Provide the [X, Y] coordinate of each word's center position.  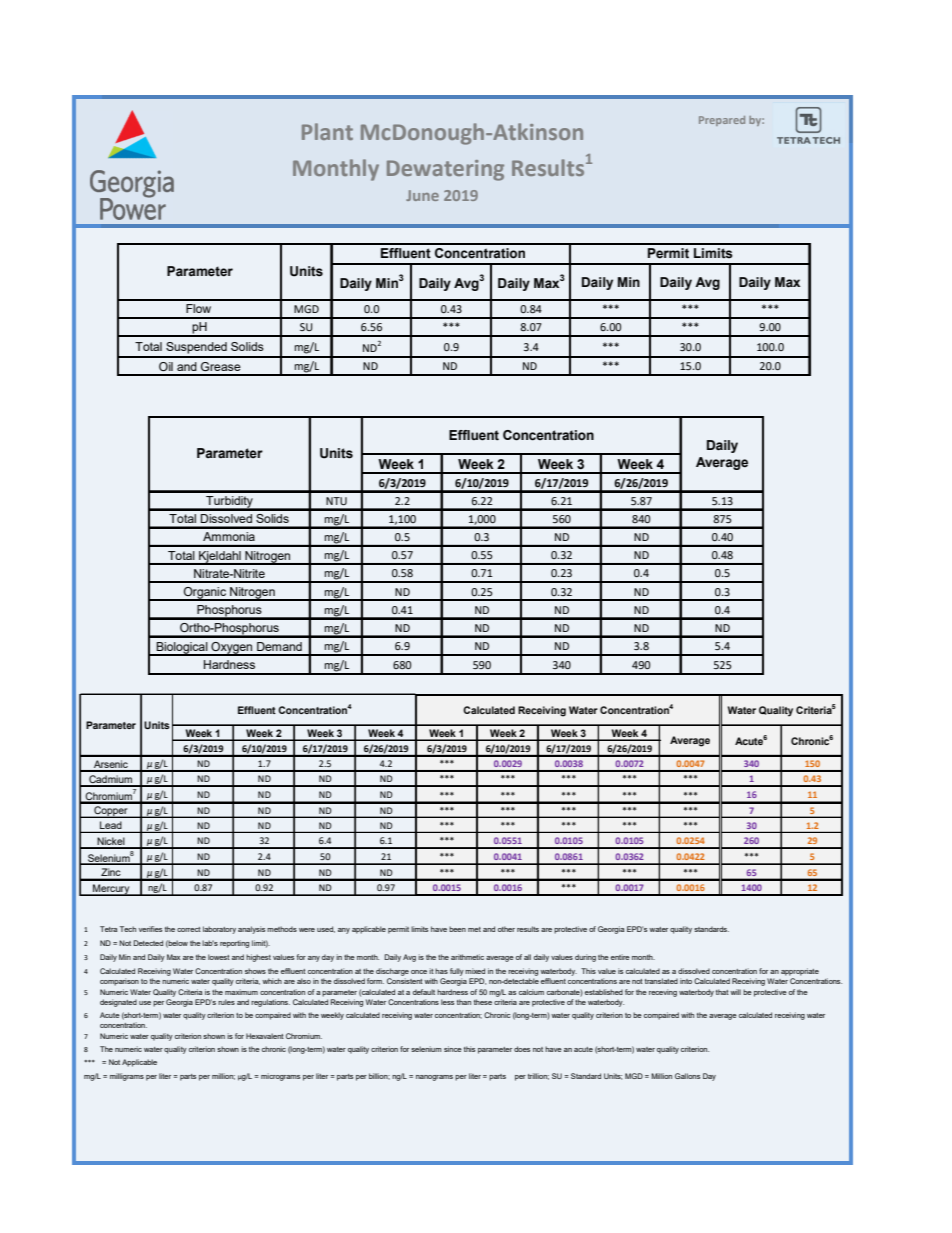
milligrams [127, 1077]
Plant [327, 131]
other [506, 929]
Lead [111, 826]
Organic [205, 594]
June [422, 195]
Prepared [722, 121]
